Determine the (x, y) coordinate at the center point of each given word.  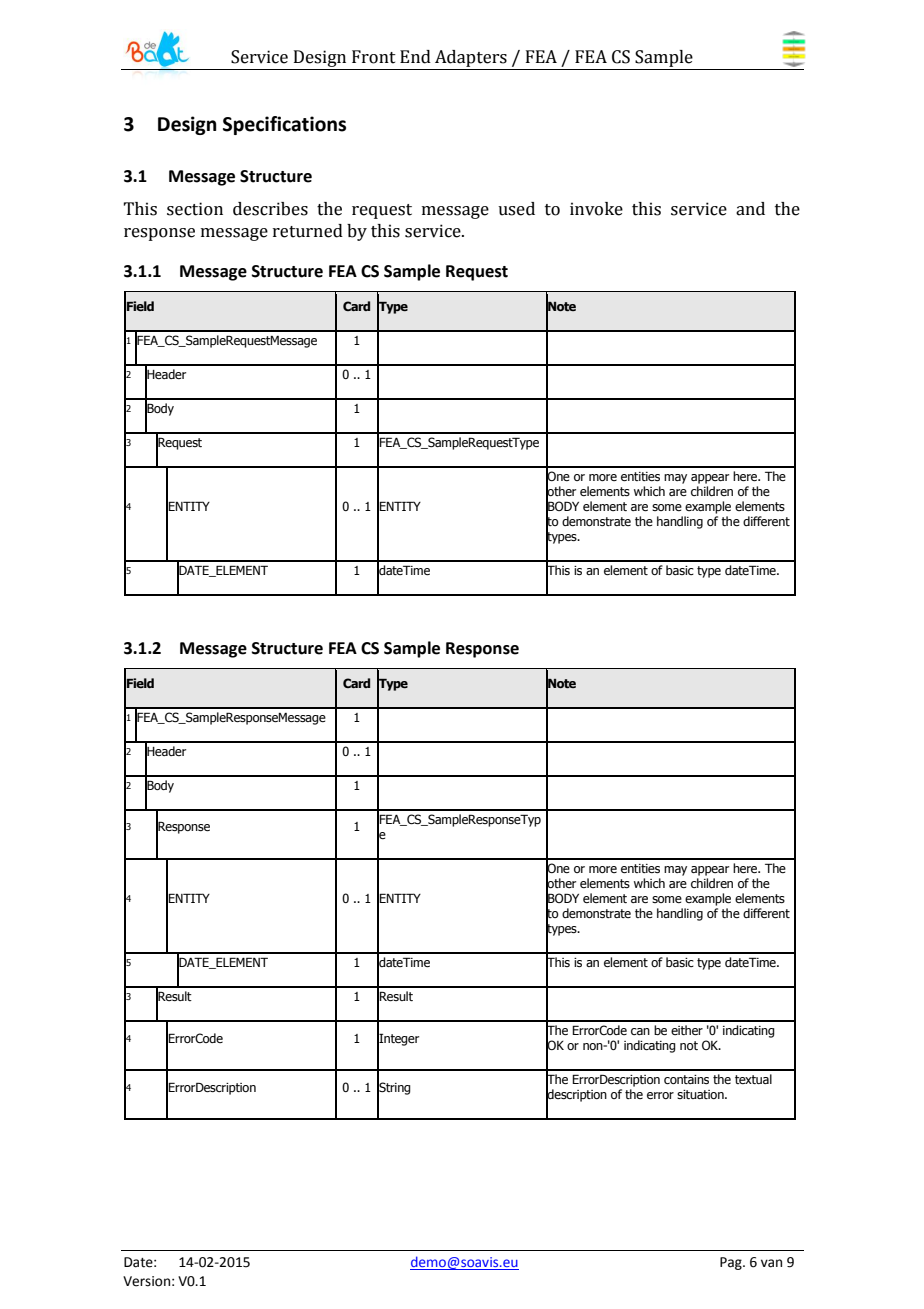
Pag (732, 1263)
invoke (596, 209)
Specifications (284, 125)
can (640, 1031)
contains (686, 1079)
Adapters (471, 60)
